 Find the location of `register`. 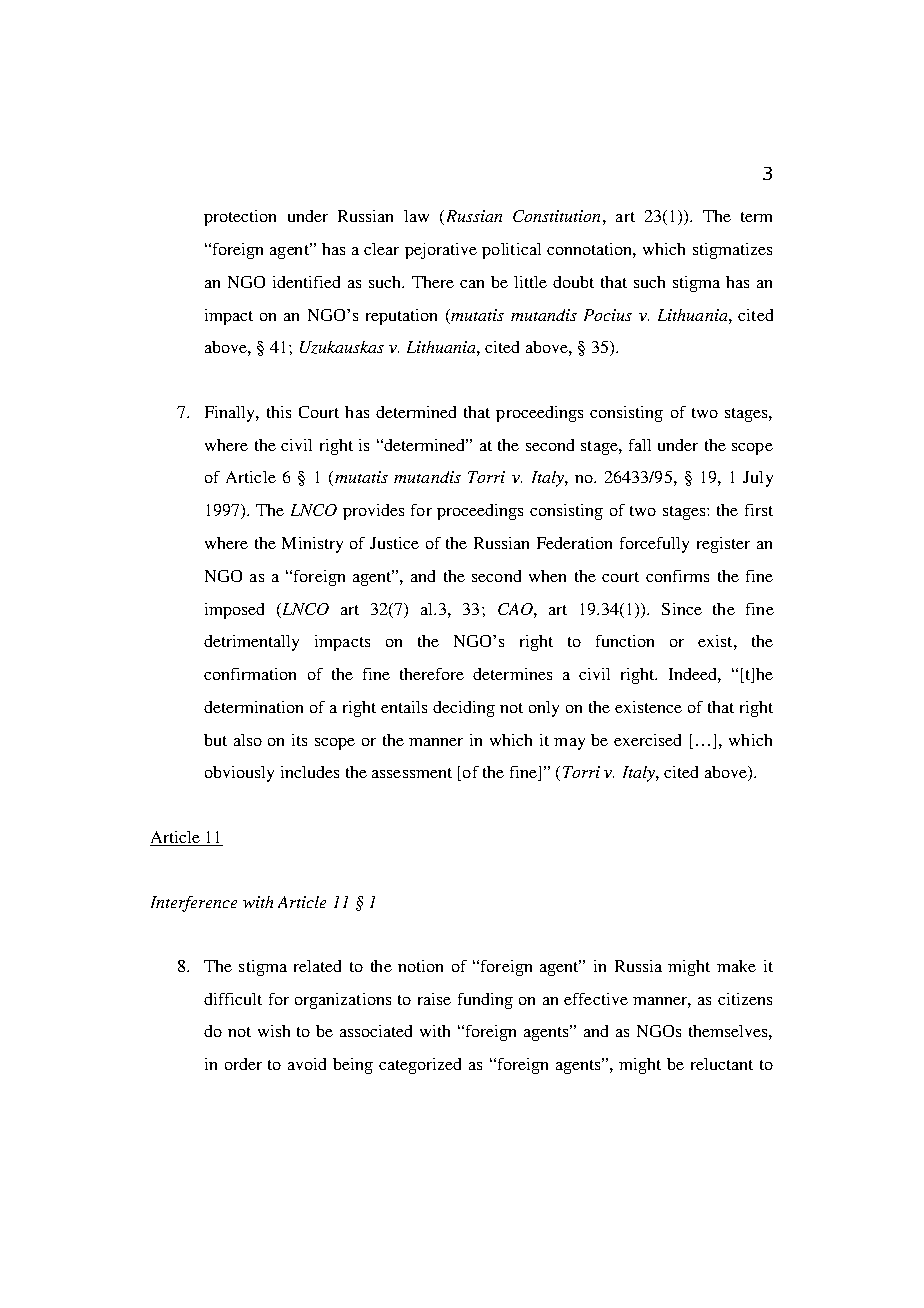

register is located at coordinates (723, 545).
